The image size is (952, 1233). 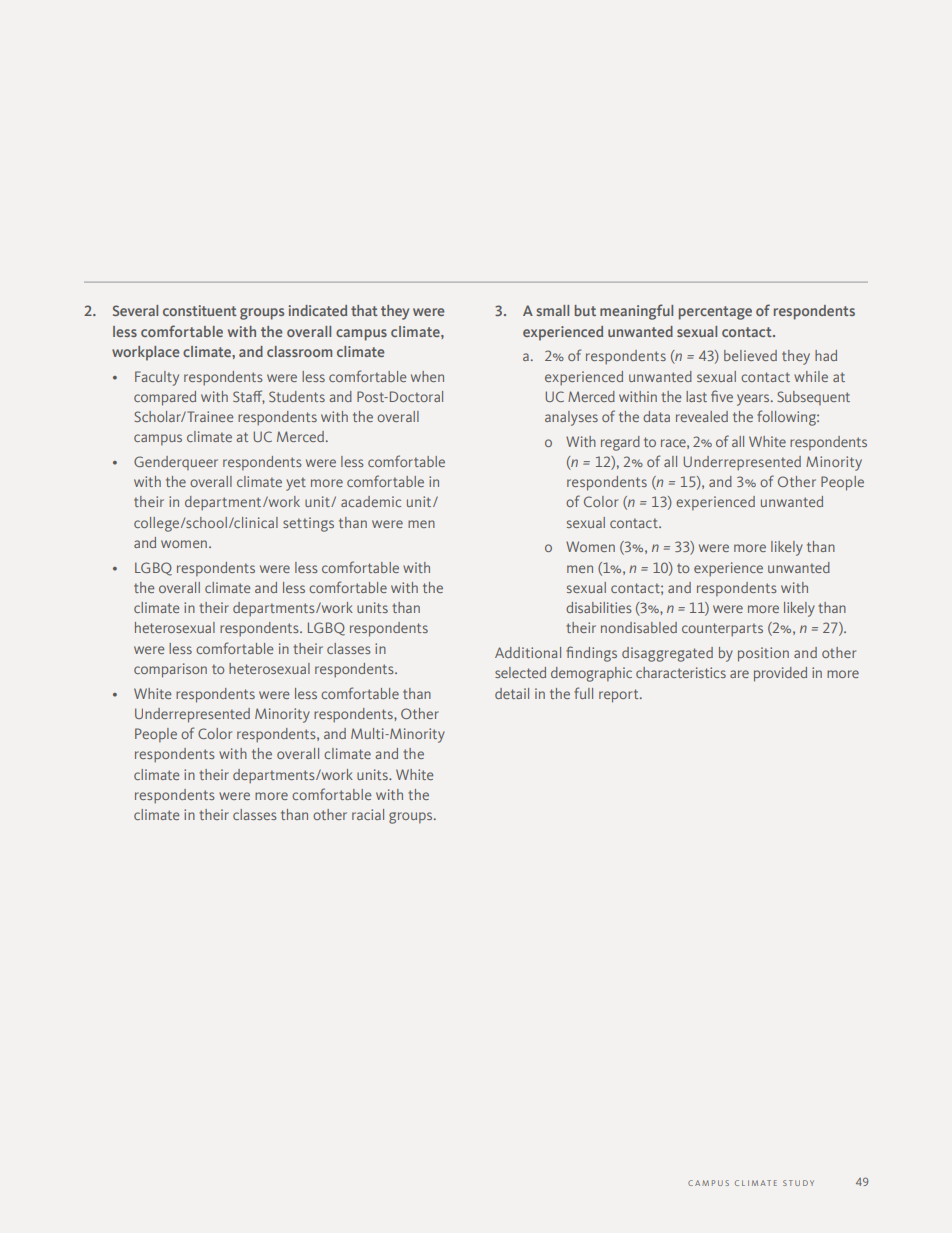 What do you see at coordinates (722, 630) in the document?
I see `counterparts` at bounding box center [722, 630].
